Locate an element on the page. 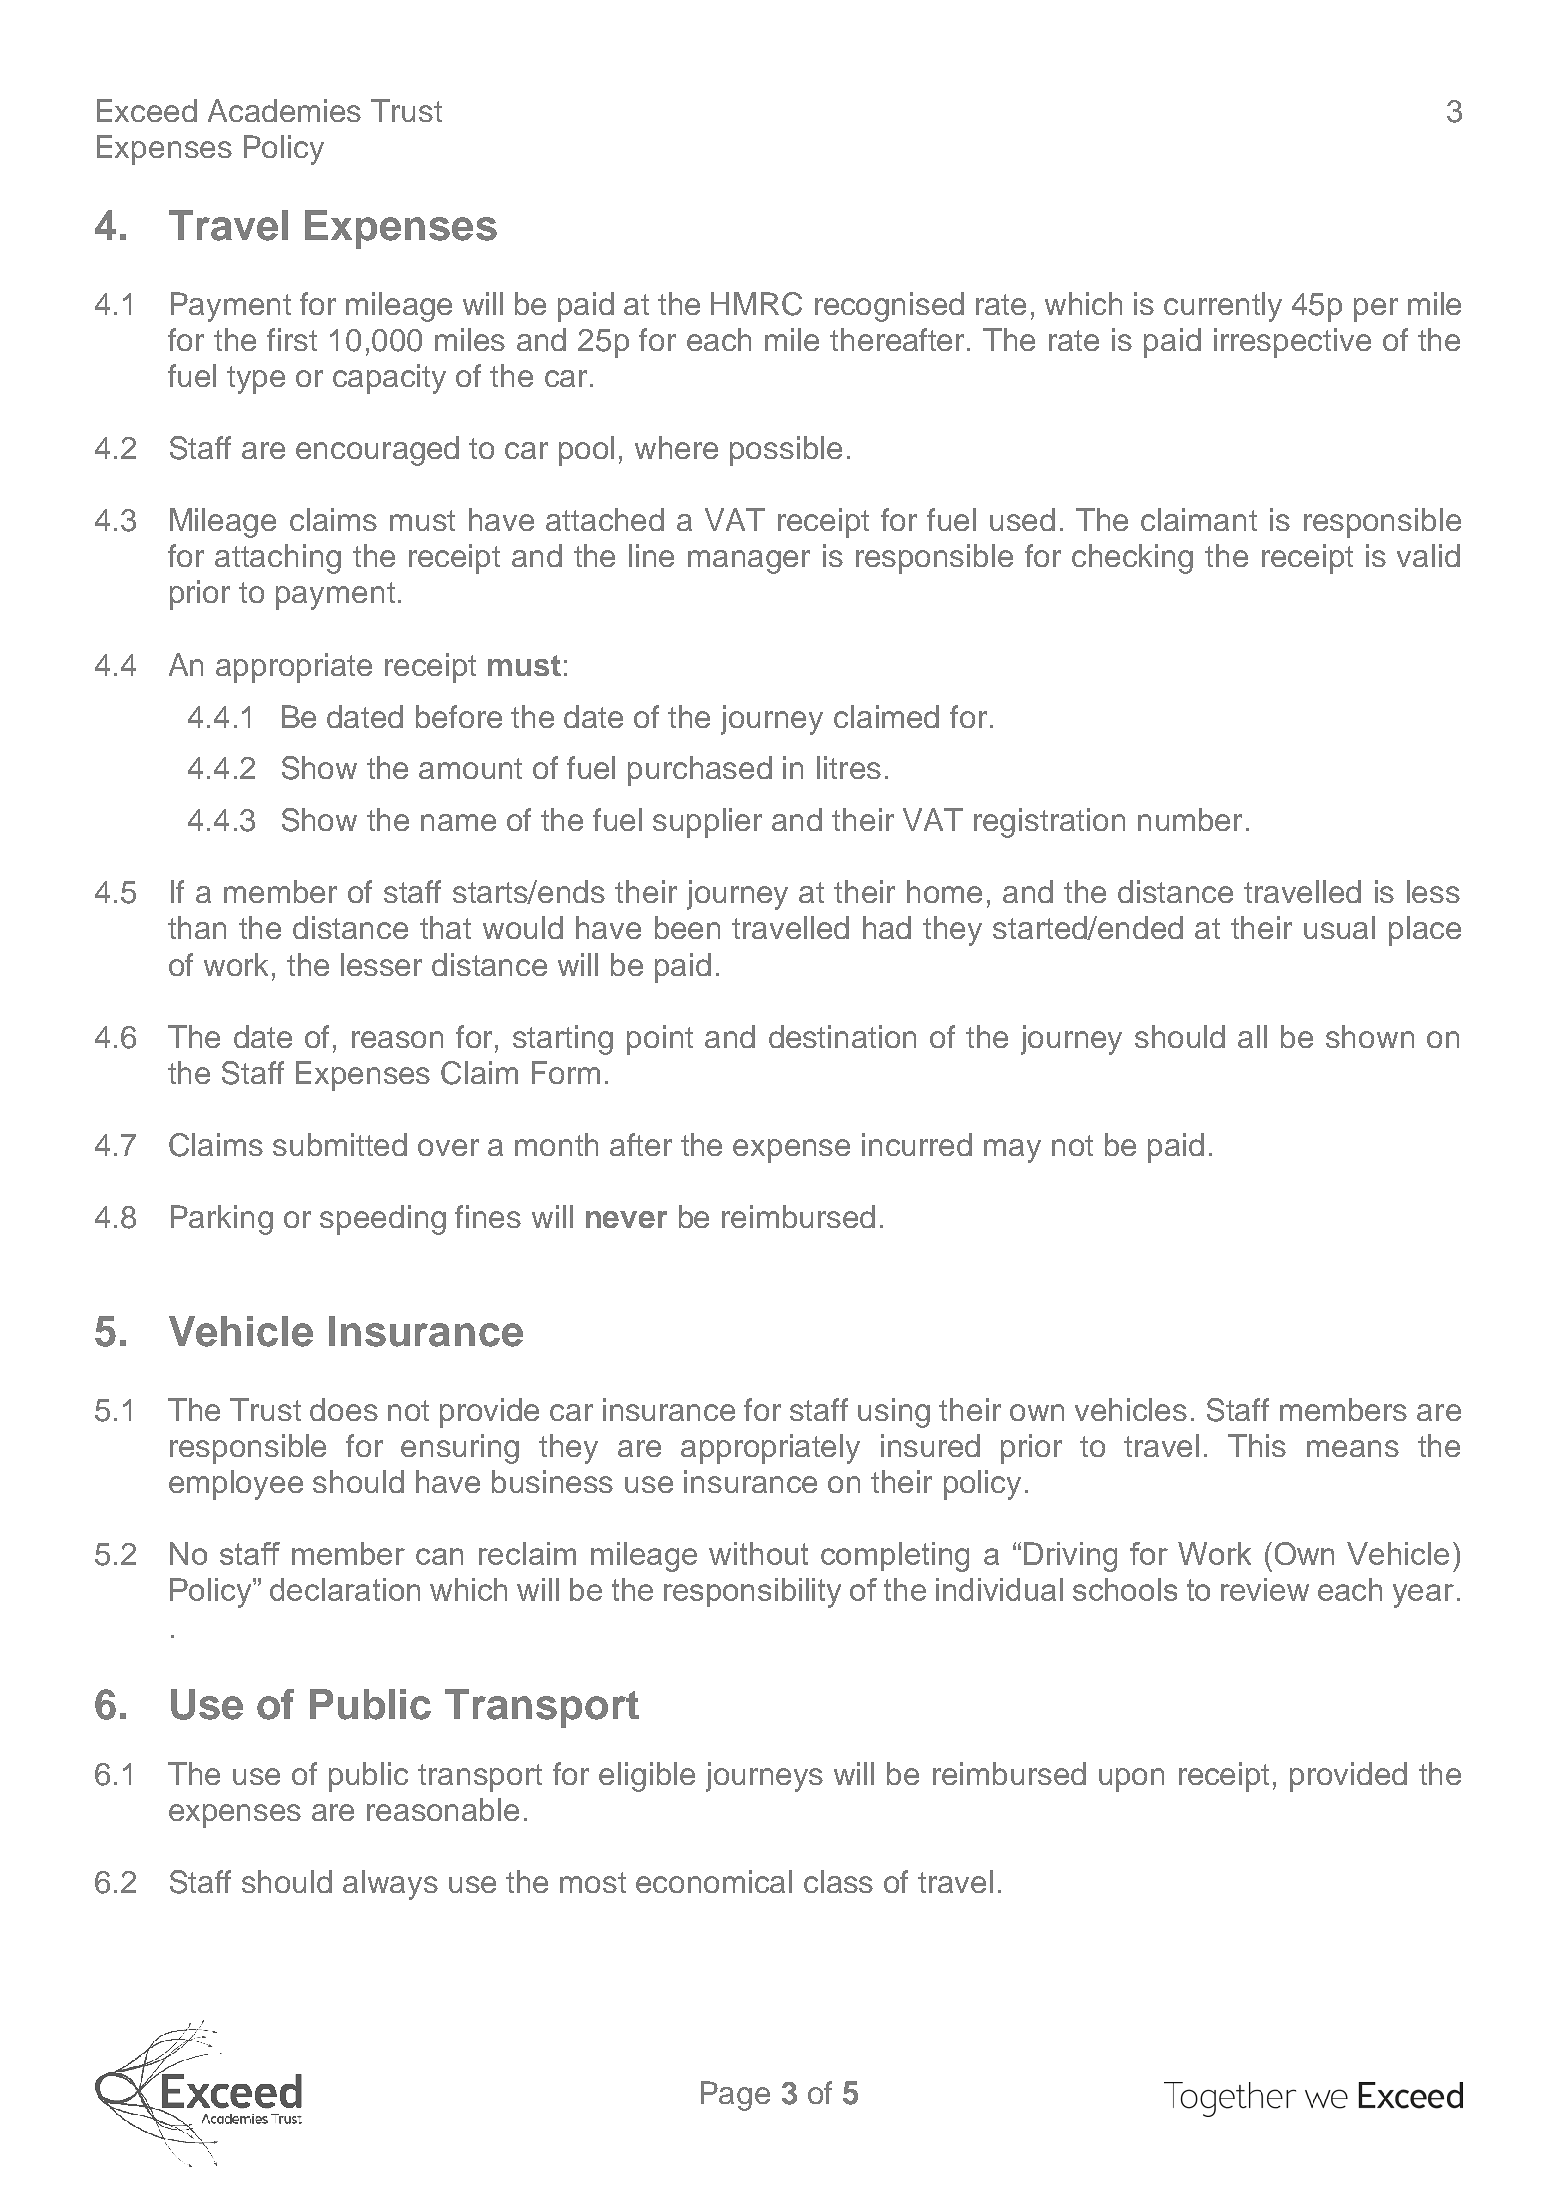 This image has height=2203, width=1557. HMRC is located at coordinates (756, 304).
